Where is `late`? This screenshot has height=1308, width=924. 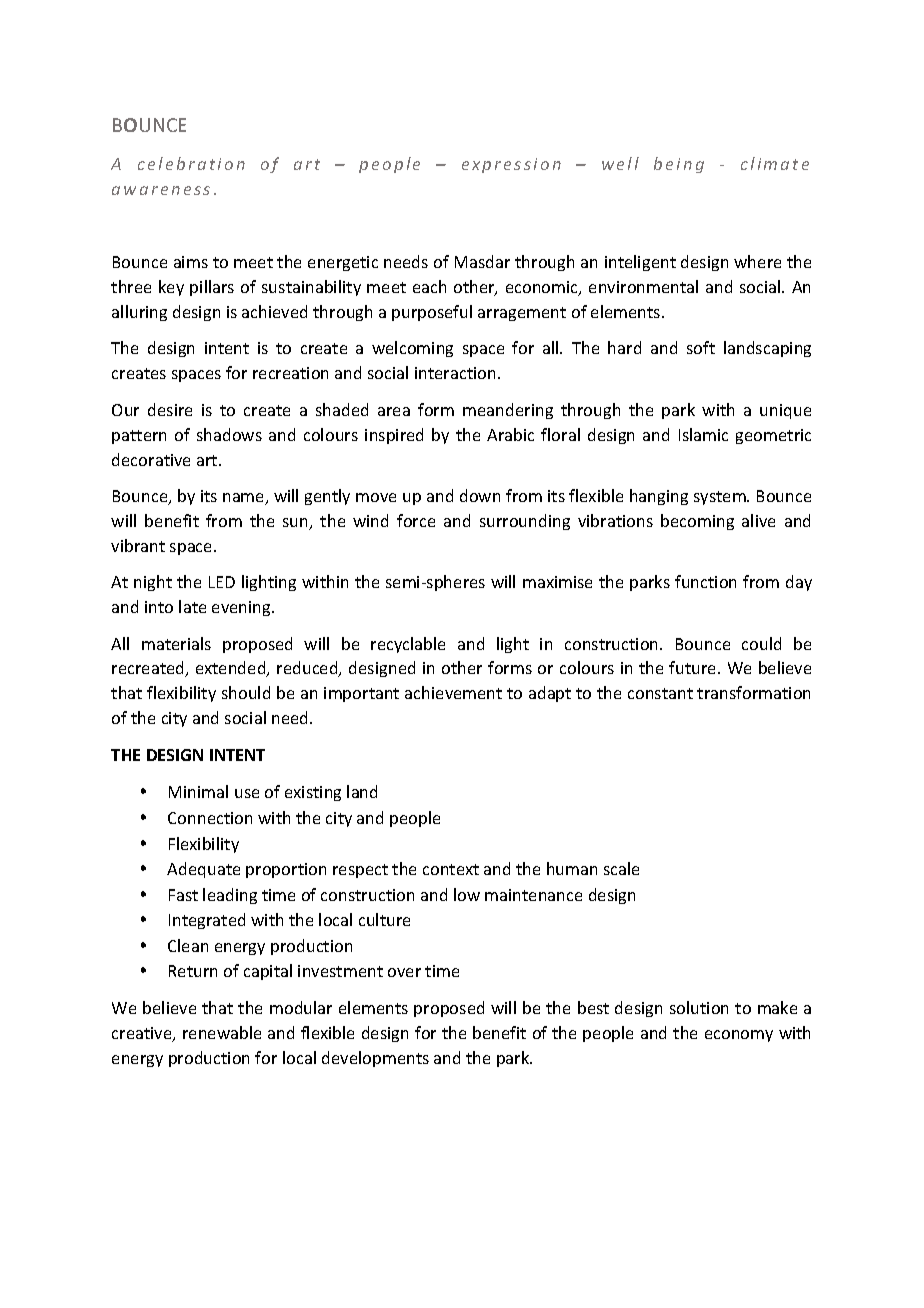
late is located at coordinates (192, 606).
